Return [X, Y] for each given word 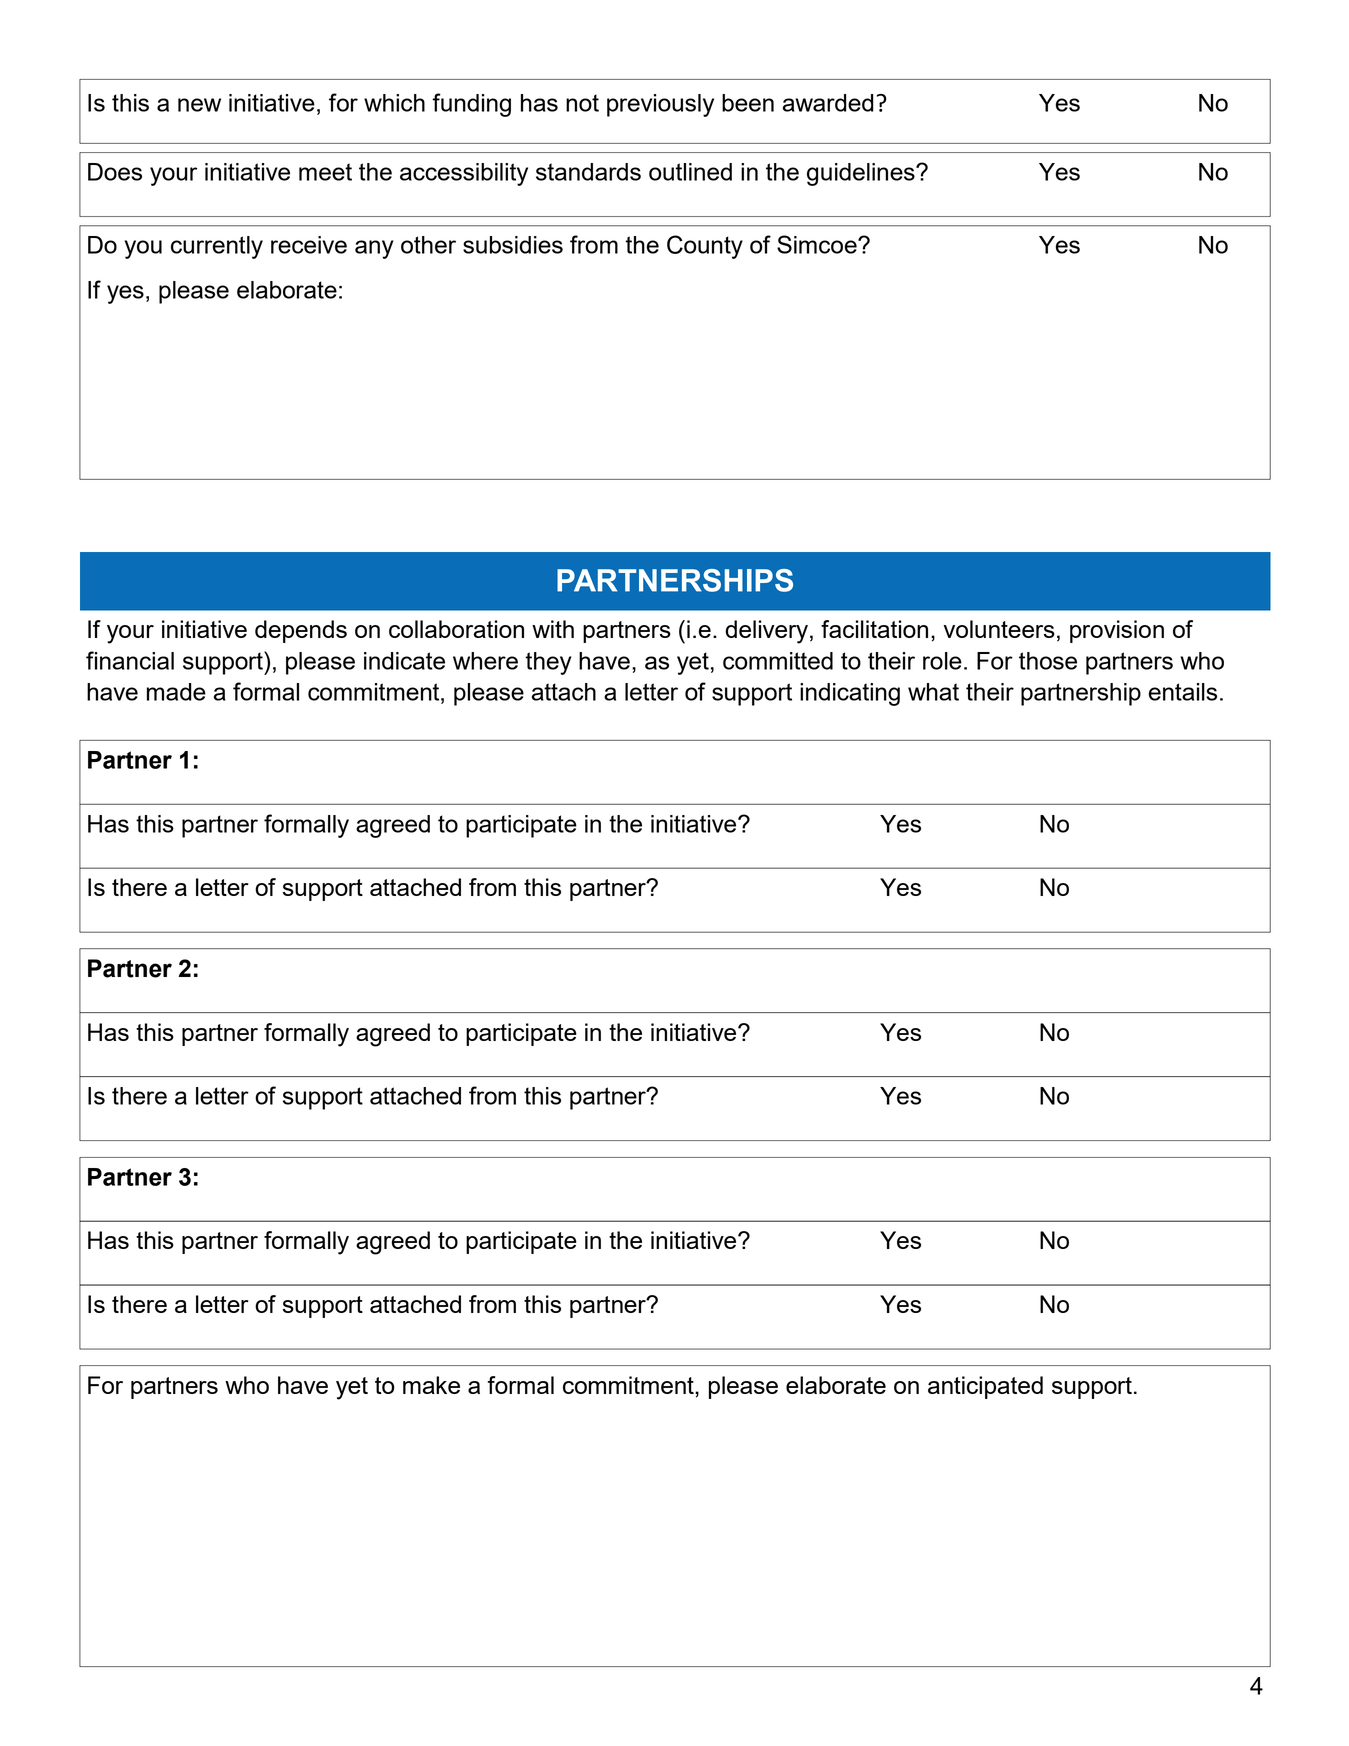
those [1048, 661]
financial [130, 660]
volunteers [999, 629]
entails [1183, 692]
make [431, 1385]
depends [301, 631]
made [176, 692]
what [933, 692]
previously [660, 105]
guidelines [862, 174]
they [549, 663]
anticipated [985, 1387]
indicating [850, 694]
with [553, 629]
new [199, 105]
